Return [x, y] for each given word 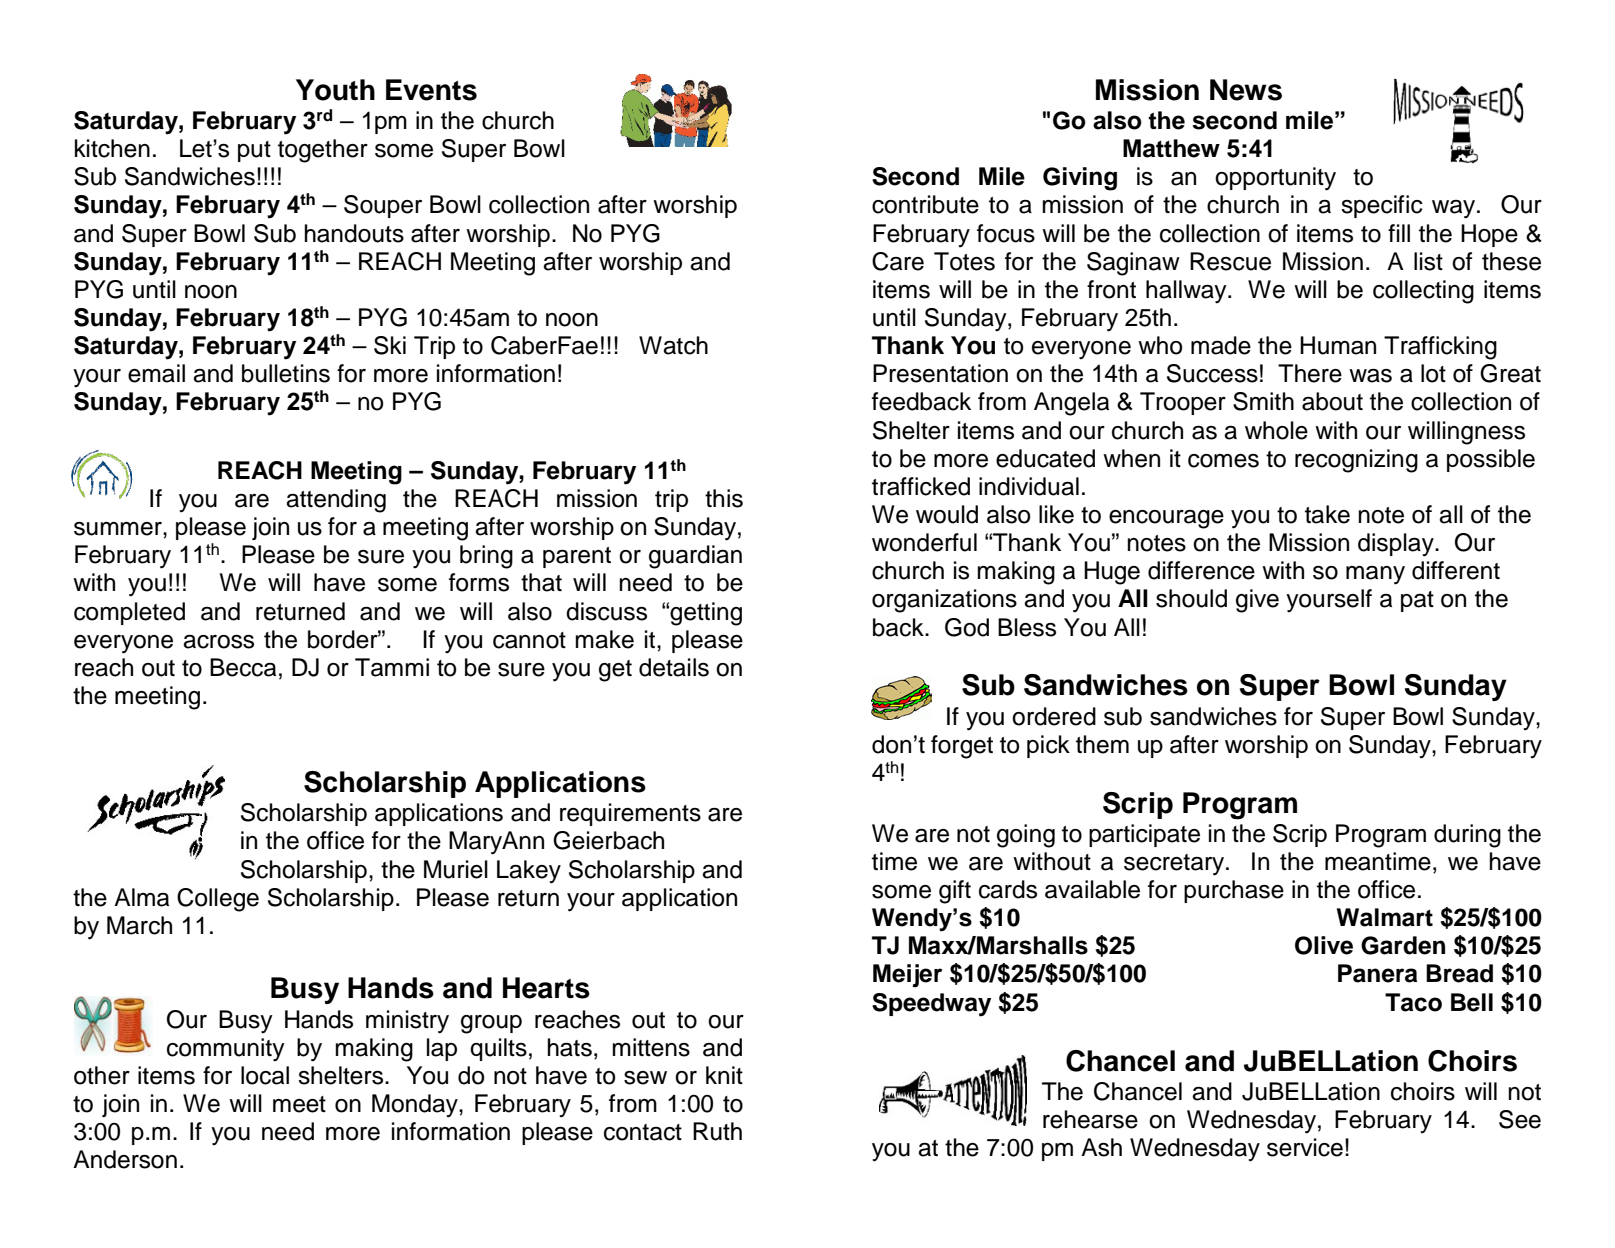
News [1246, 90]
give [1257, 601]
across [218, 642]
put [254, 151]
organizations [944, 601]
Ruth [717, 1131]
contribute [925, 204]
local [265, 1075]
